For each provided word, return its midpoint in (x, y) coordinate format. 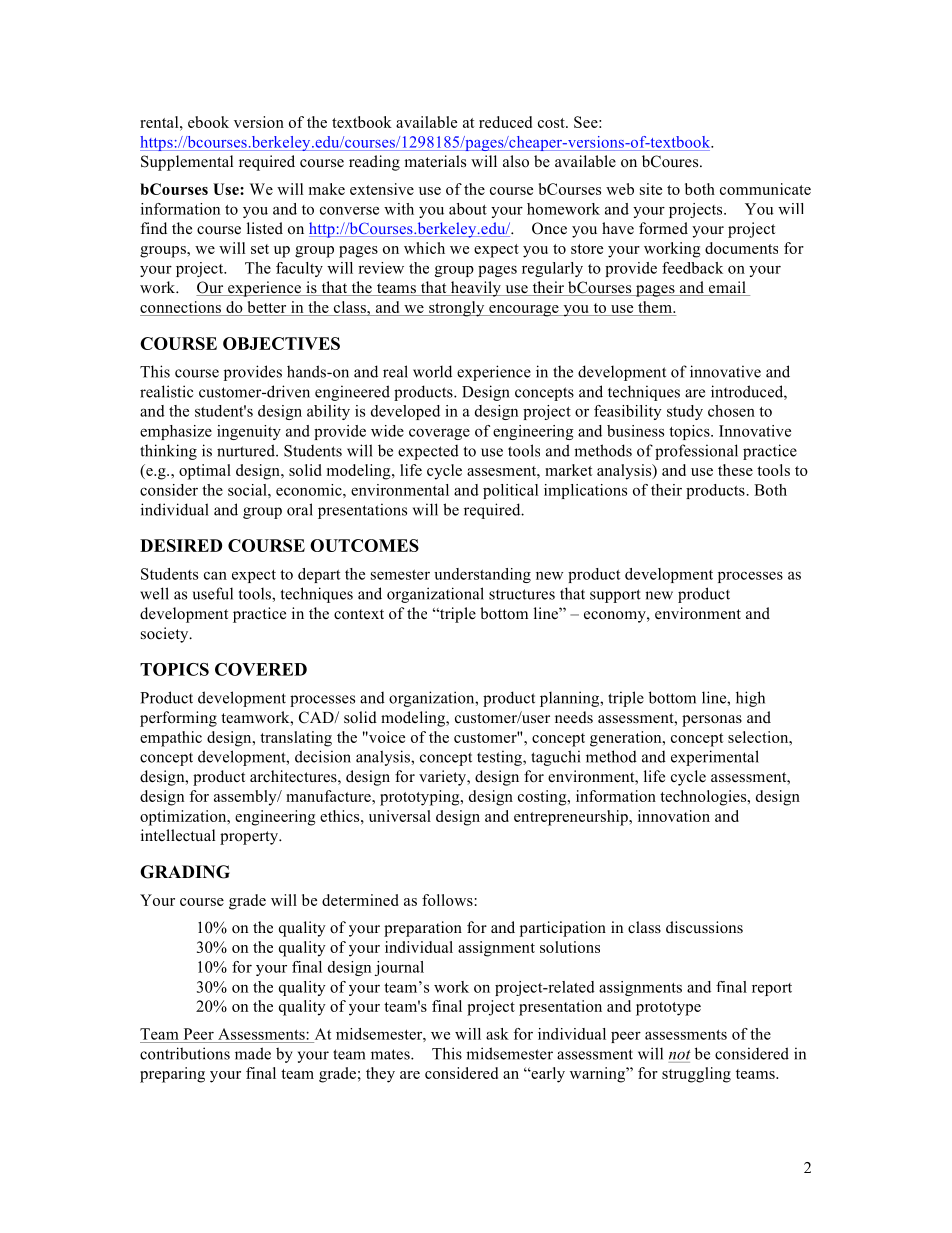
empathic (171, 739)
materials (435, 161)
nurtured (247, 450)
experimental (715, 758)
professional (696, 452)
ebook (208, 122)
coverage (439, 434)
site (651, 189)
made (253, 1053)
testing (500, 758)
